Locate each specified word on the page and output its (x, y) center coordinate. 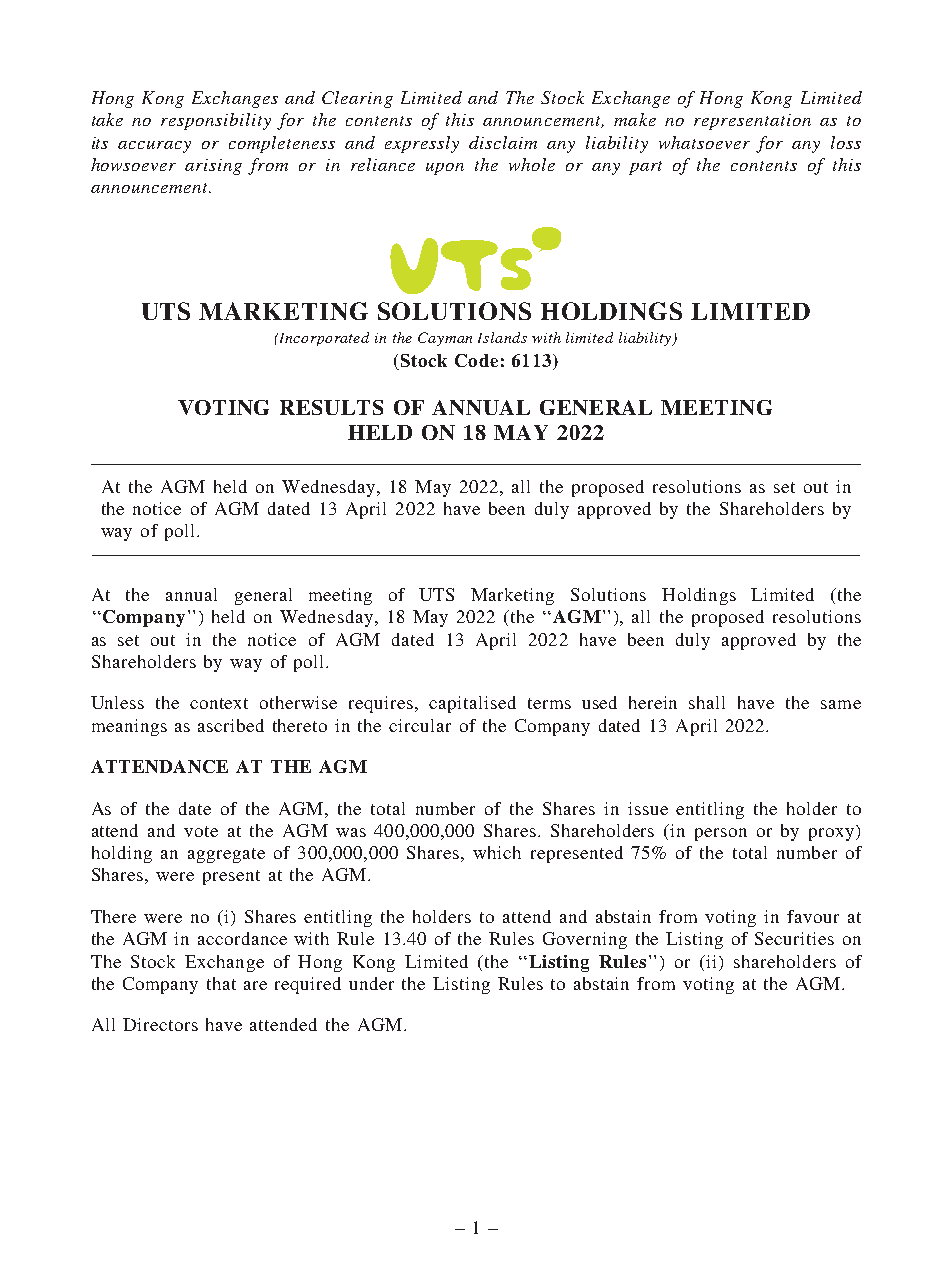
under (371, 983)
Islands (502, 337)
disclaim (503, 142)
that (221, 983)
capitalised (472, 704)
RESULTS (331, 407)
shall (707, 702)
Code (476, 360)
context (219, 703)
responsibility (216, 121)
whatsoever (704, 142)
